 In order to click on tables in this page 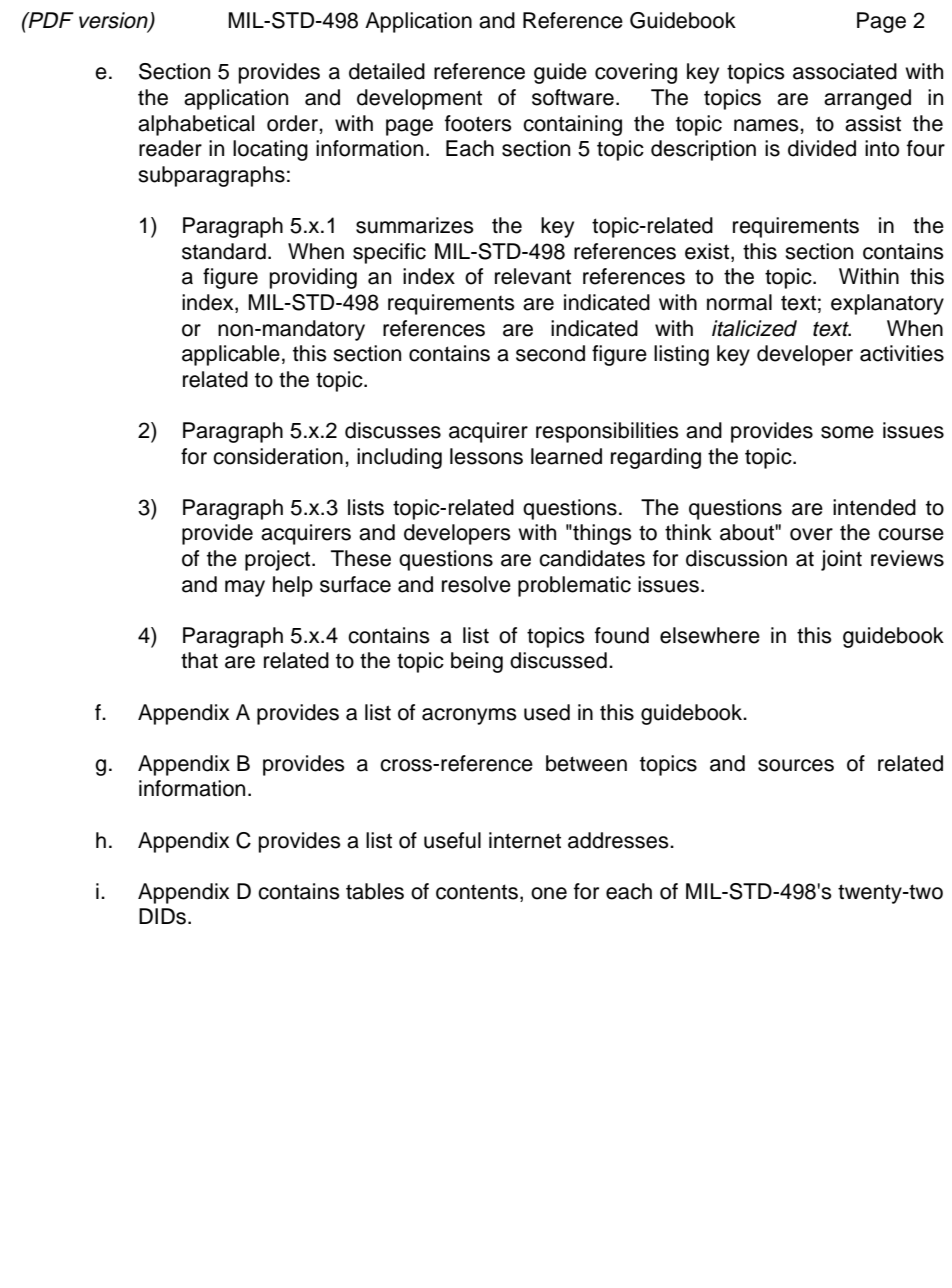, I will do `click(375, 891)`.
